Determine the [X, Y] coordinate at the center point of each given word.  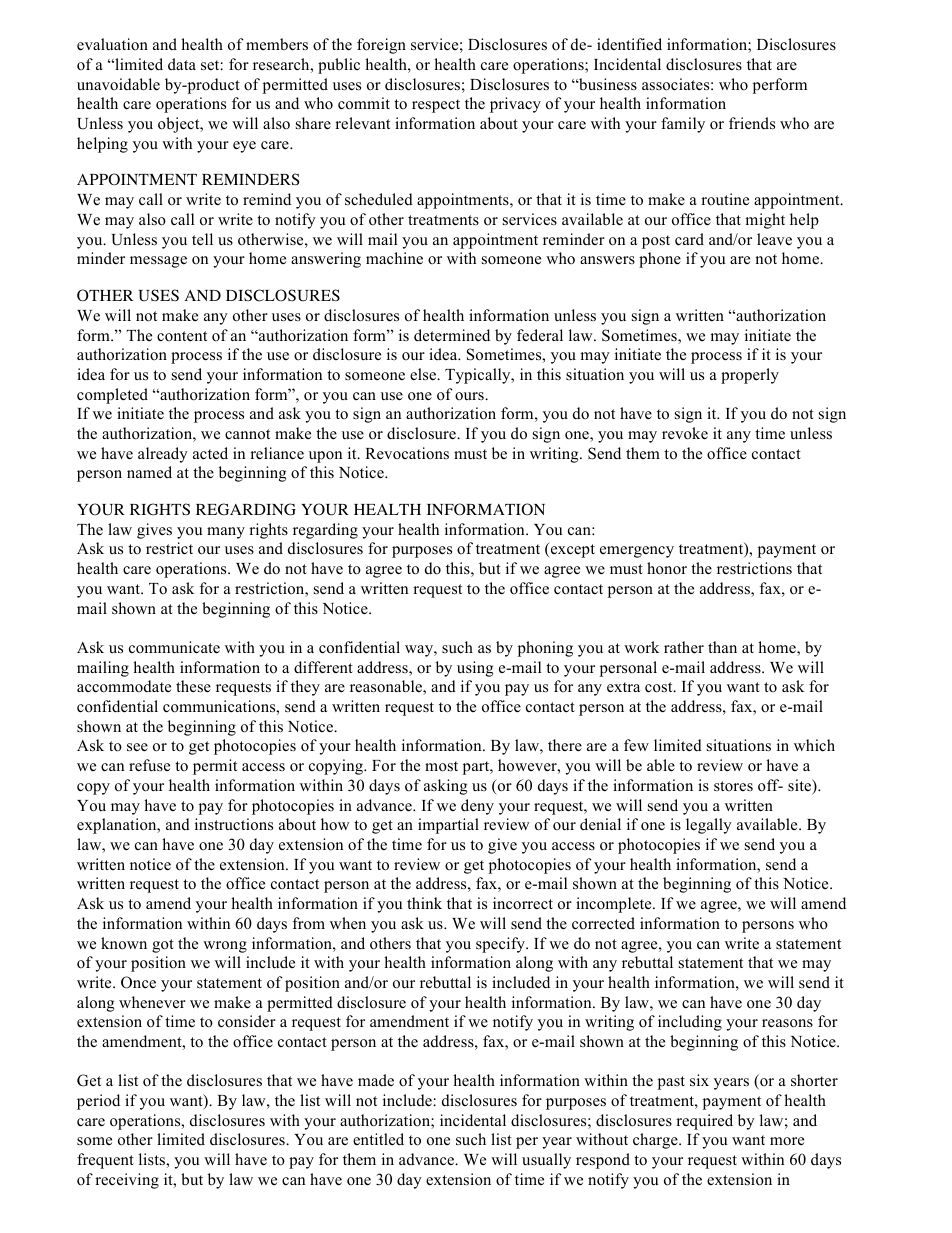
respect [436, 106]
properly [750, 376]
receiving [127, 1181]
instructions [234, 824]
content [182, 336]
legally [709, 826]
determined [452, 335]
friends [752, 123]
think [424, 903]
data [182, 64]
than [722, 647]
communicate [174, 647]
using [475, 669]
